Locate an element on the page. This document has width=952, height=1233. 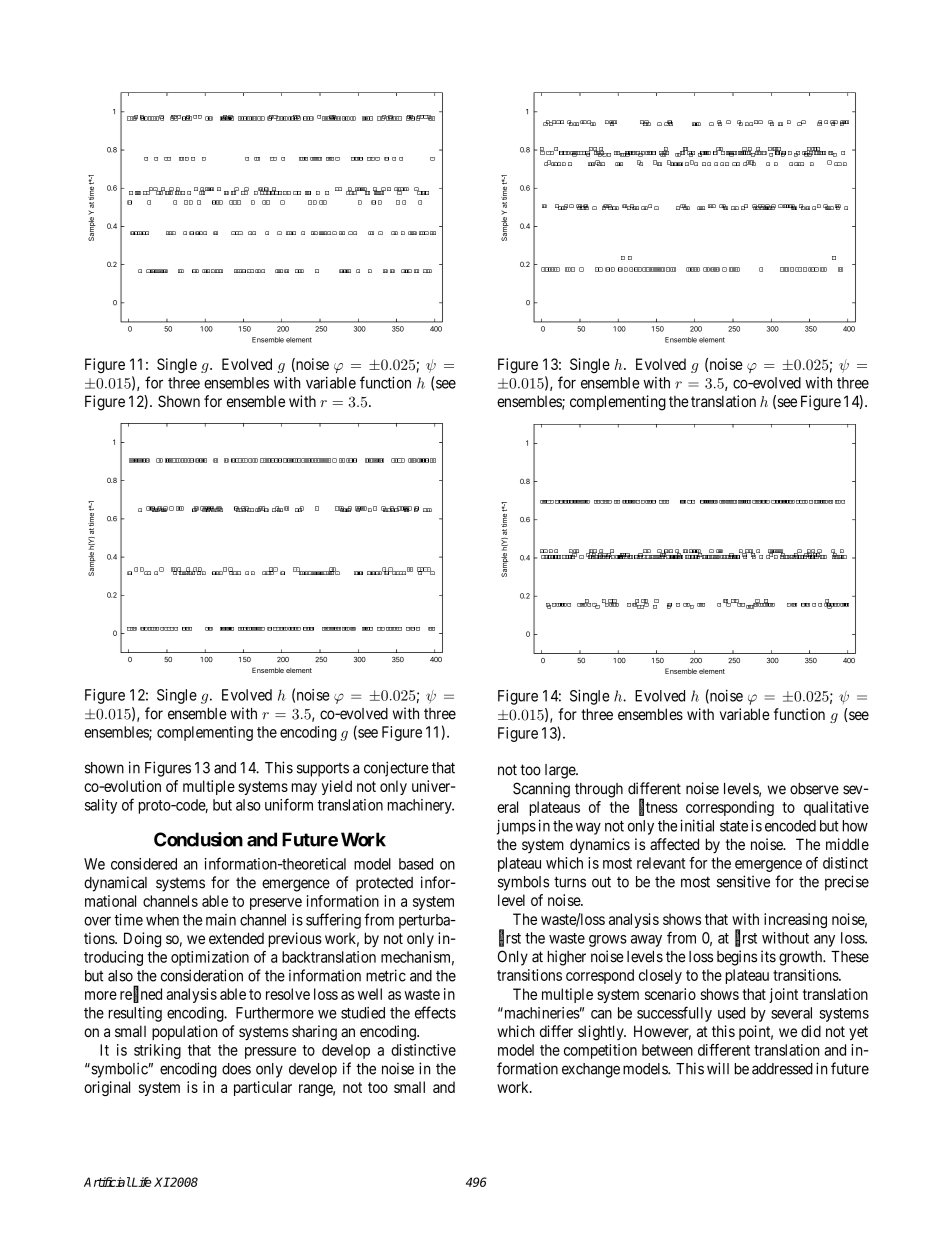
consideration is located at coordinates (202, 975).
